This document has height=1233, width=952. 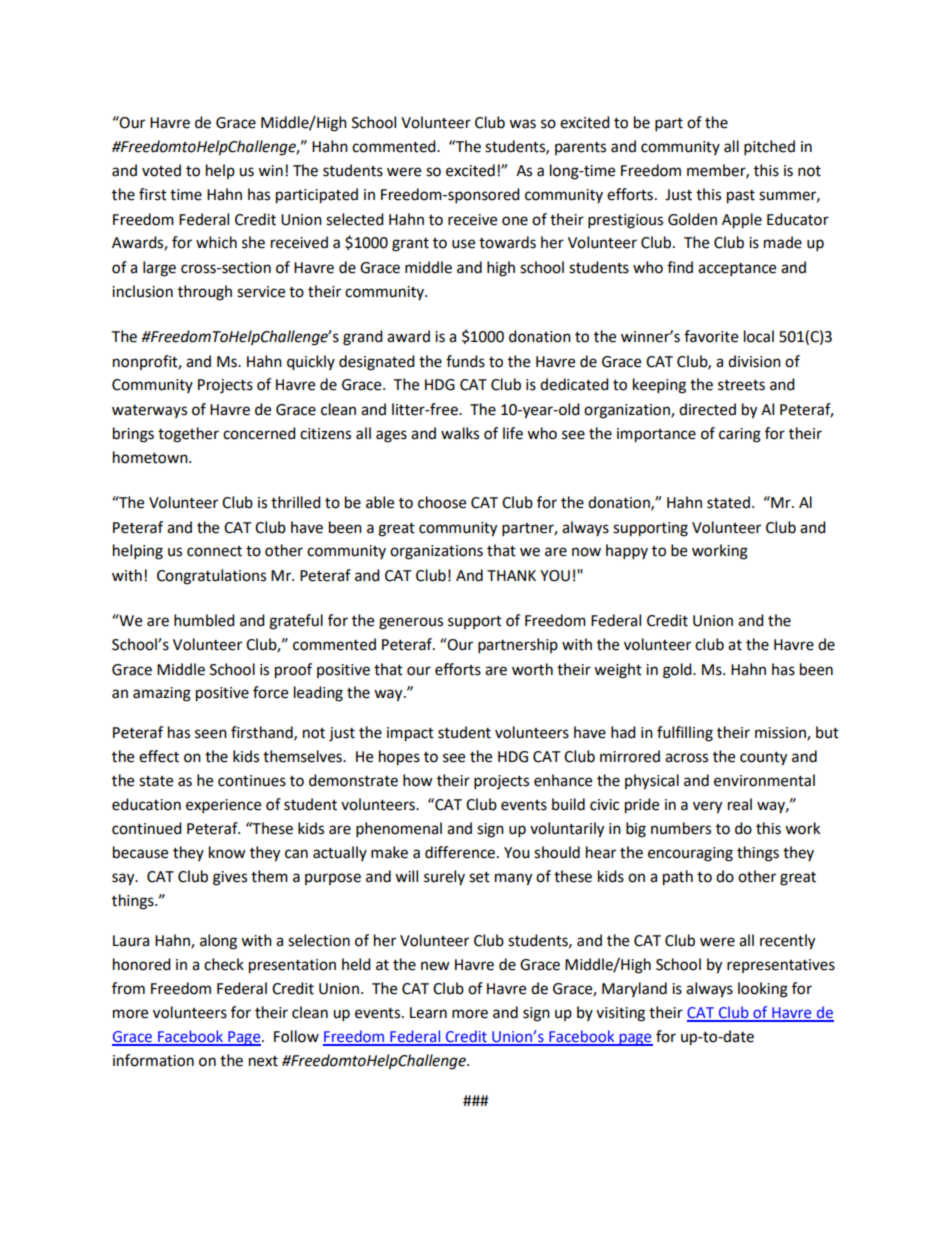 What do you see at coordinates (161, 170) in the document?
I see `voted` at bounding box center [161, 170].
